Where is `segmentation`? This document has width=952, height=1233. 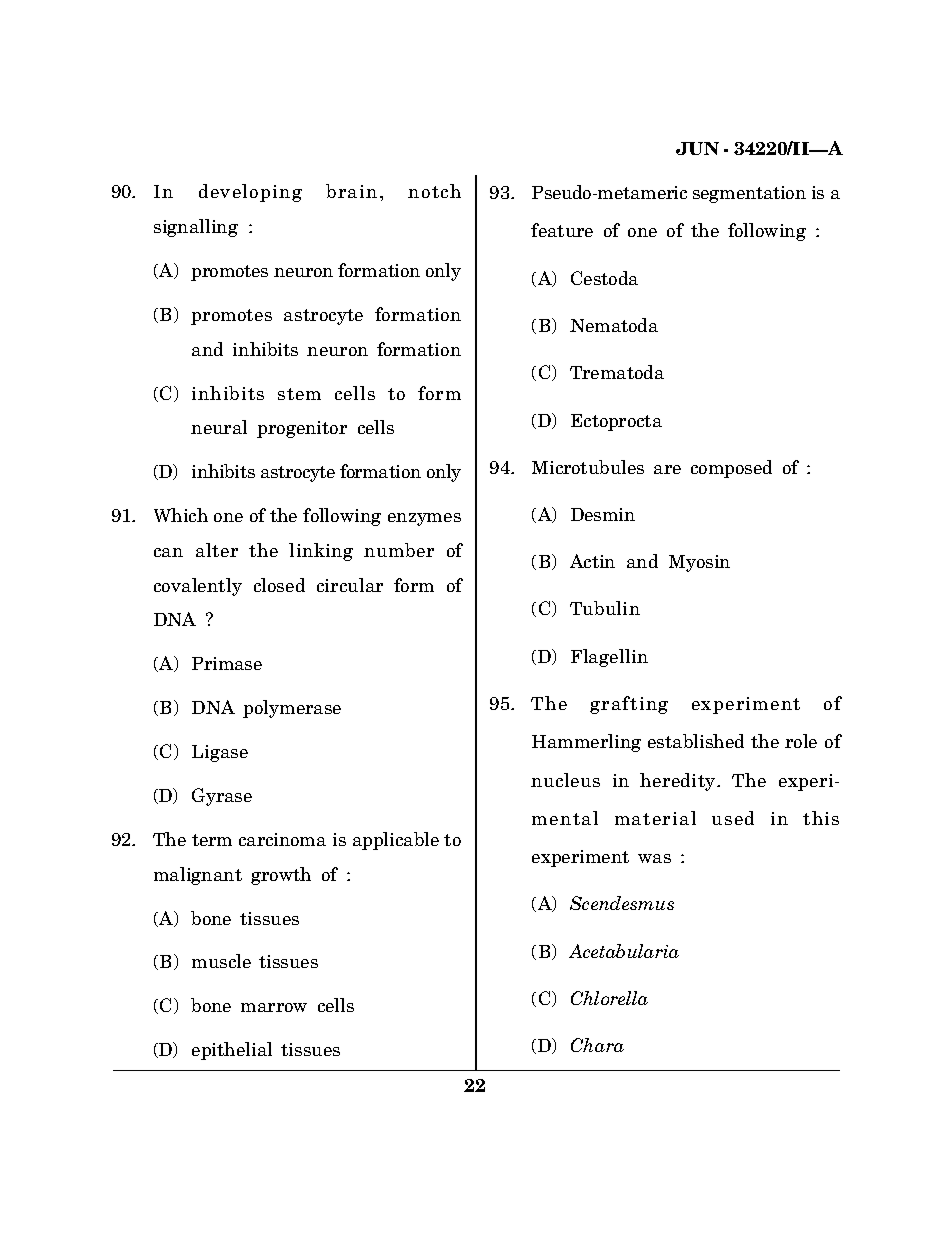
segmentation is located at coordinates (749, 194).
